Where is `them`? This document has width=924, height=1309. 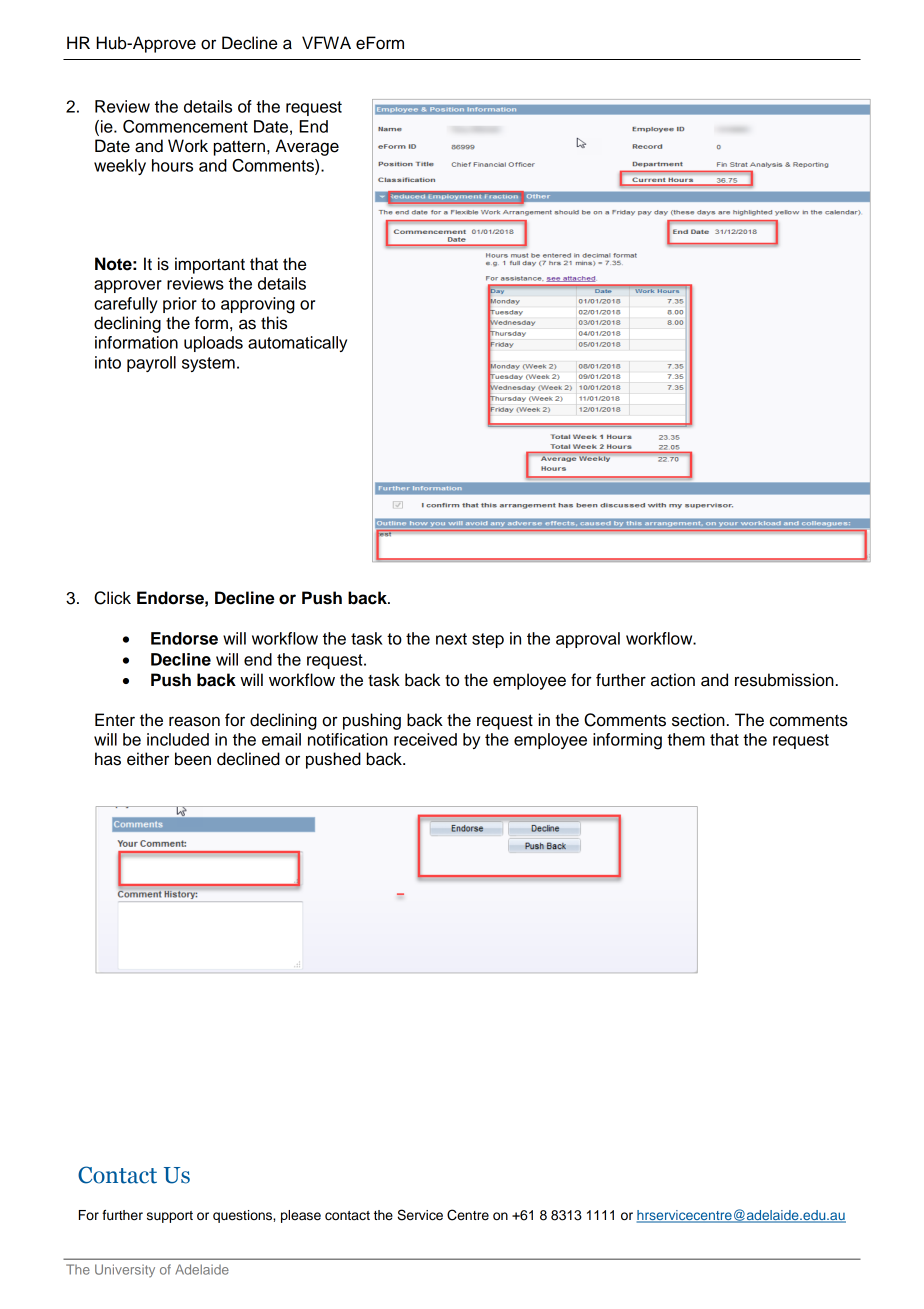
them is located at coordinates (686, 739).
